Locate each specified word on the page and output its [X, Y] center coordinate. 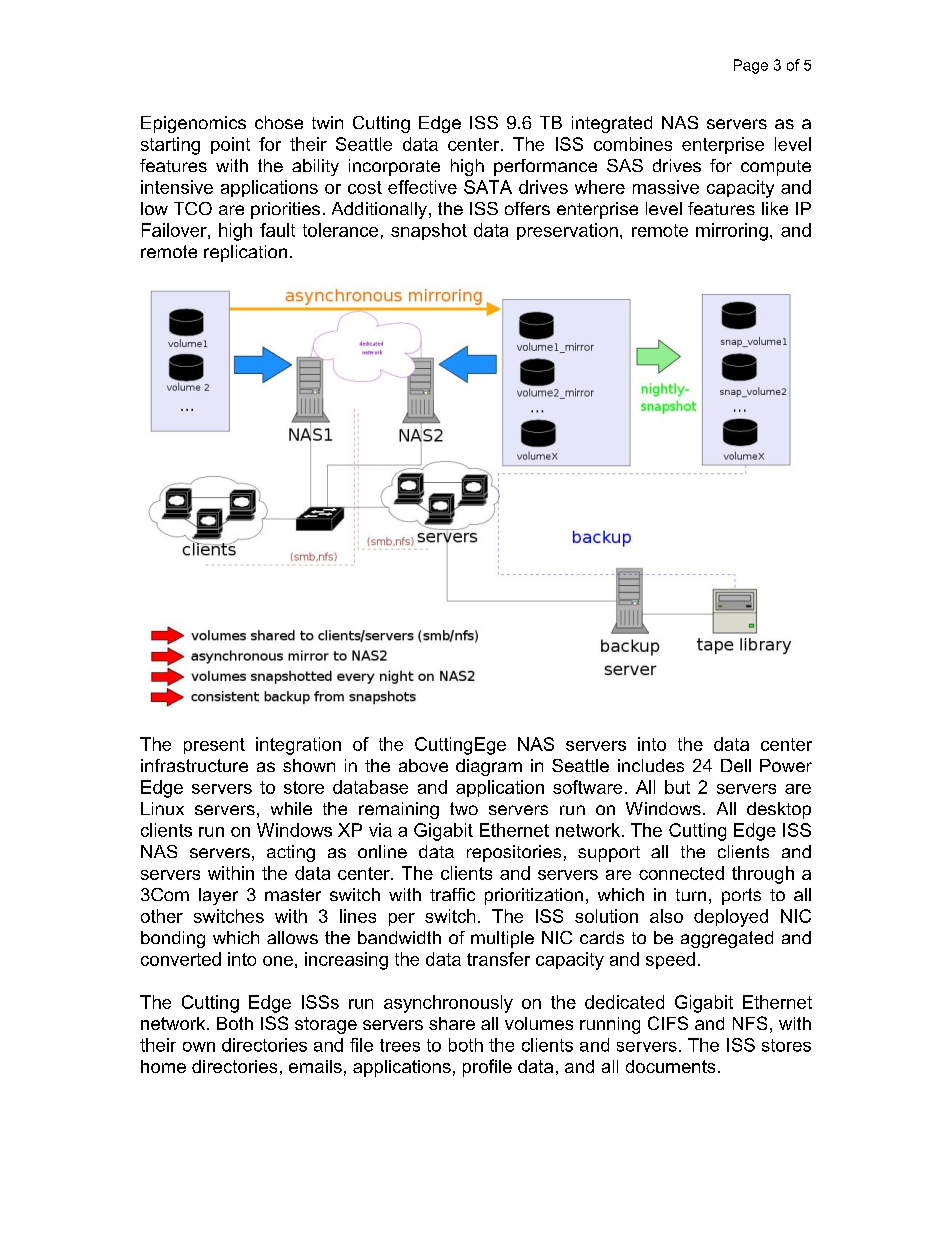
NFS [750, 1023]
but [677, 787]
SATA [488, 187]
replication [245, 253]
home [163, 1066]
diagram [489, 767]
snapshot [429, 231]
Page [751, 66]
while [291, 808]
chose [279, 122]
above [423, 765]
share [452, 1023]
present [214, 746]
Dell [736, 765]
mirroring [732, 232]
